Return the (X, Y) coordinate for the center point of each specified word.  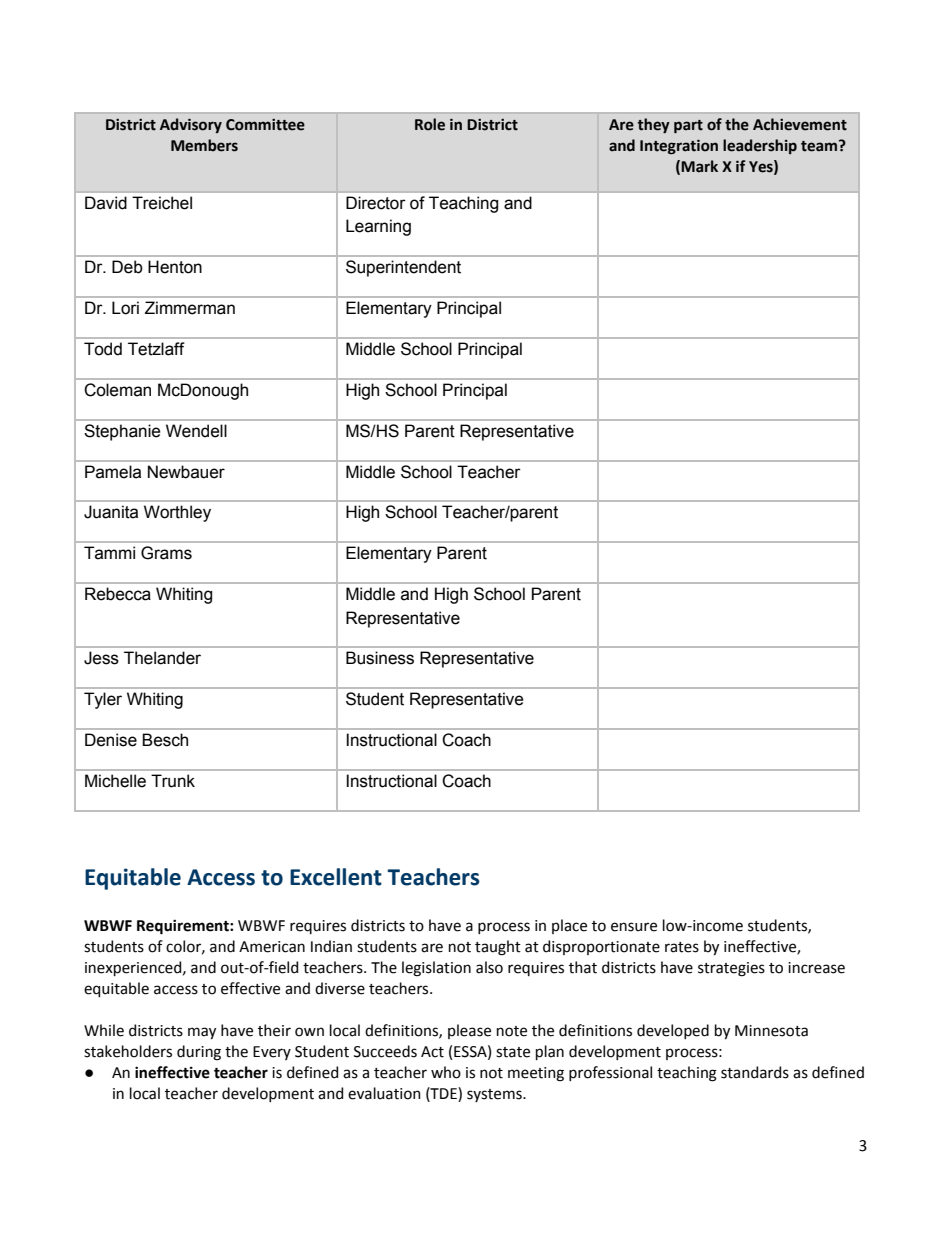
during (199, 1053)
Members (204, 145)
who (446, 1072)
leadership (760, 146)
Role (430, 124)
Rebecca (118, 594)
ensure (634, 927)
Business (380, 658)
